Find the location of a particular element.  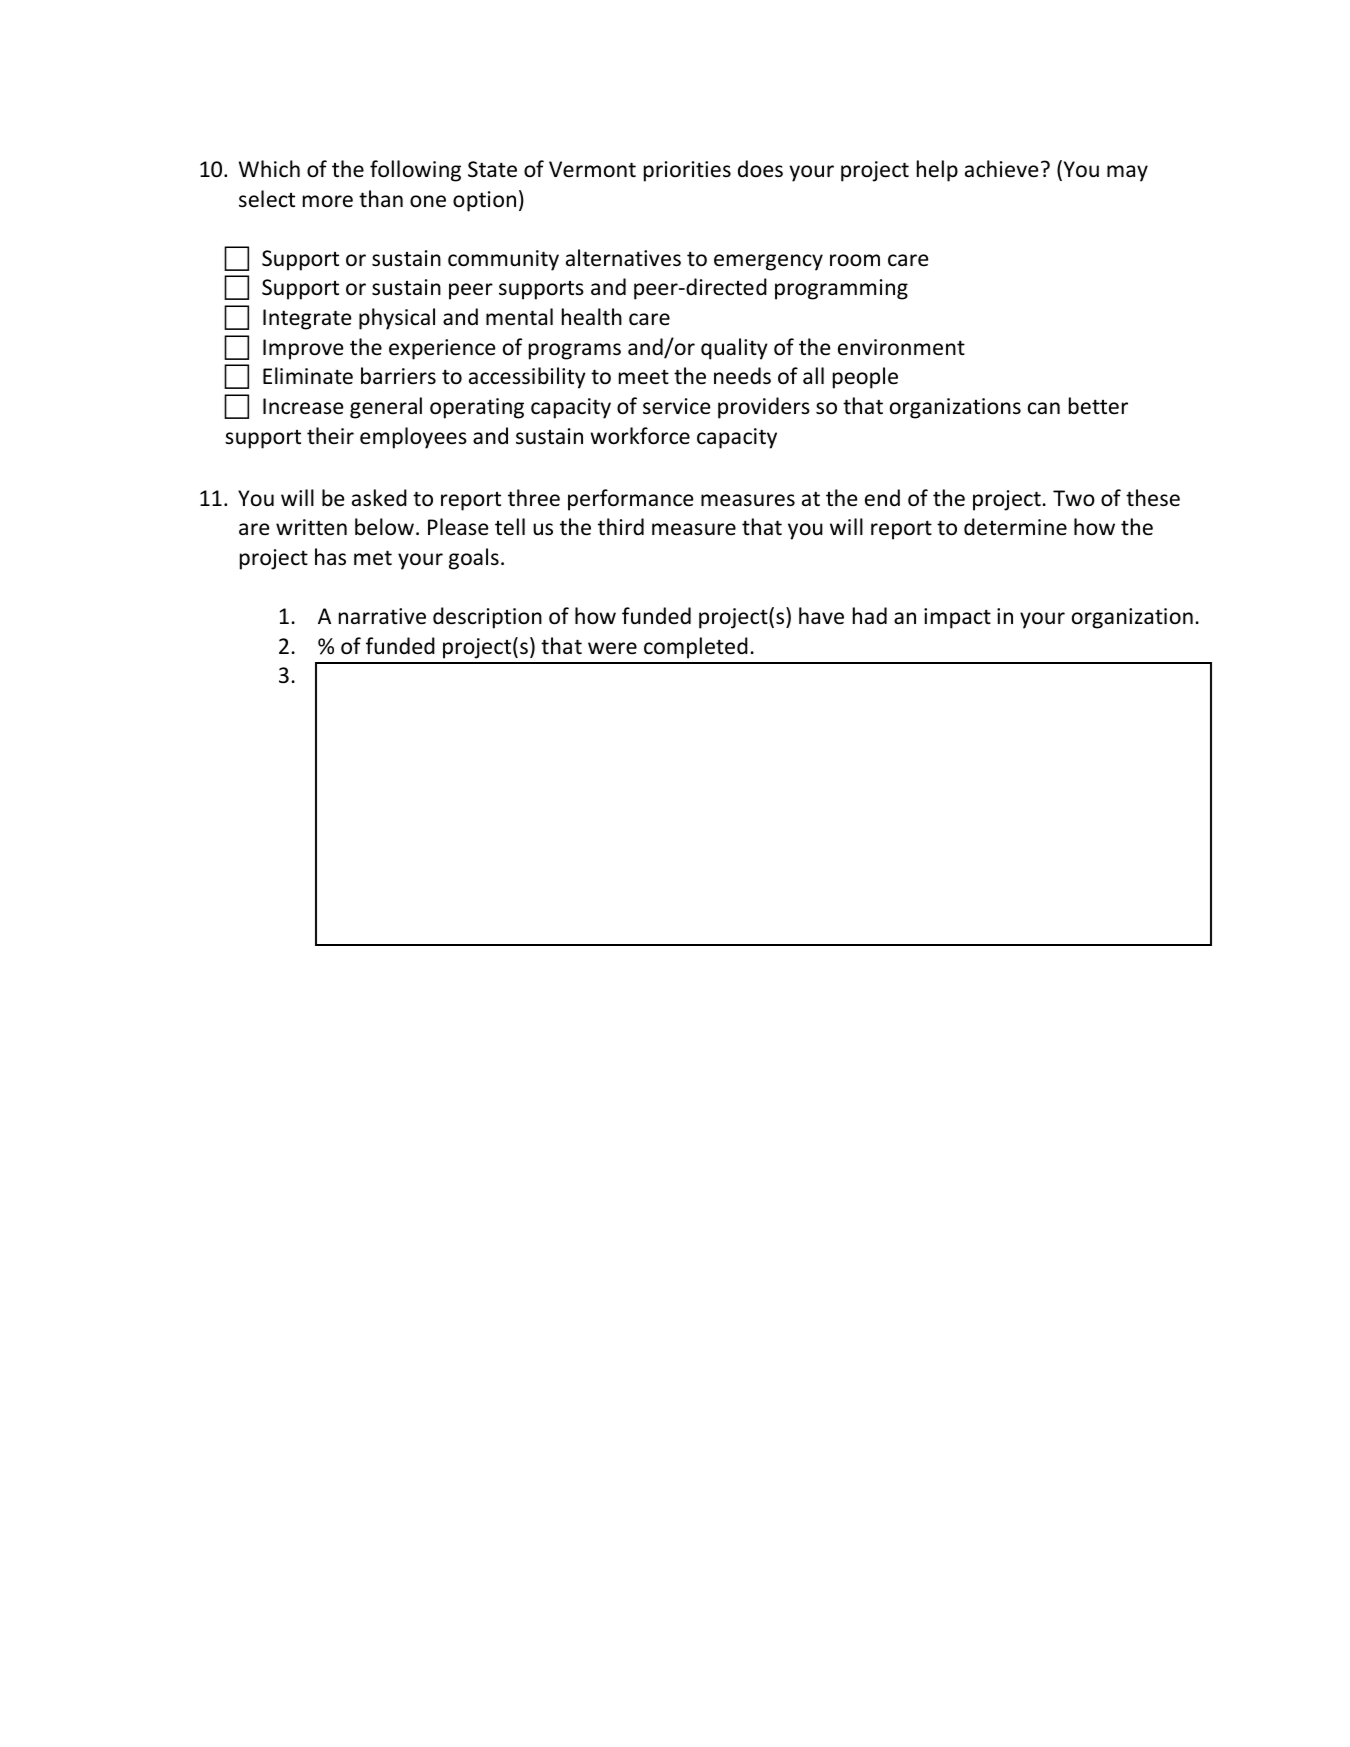

completed is located at coordinates (696, 648).
